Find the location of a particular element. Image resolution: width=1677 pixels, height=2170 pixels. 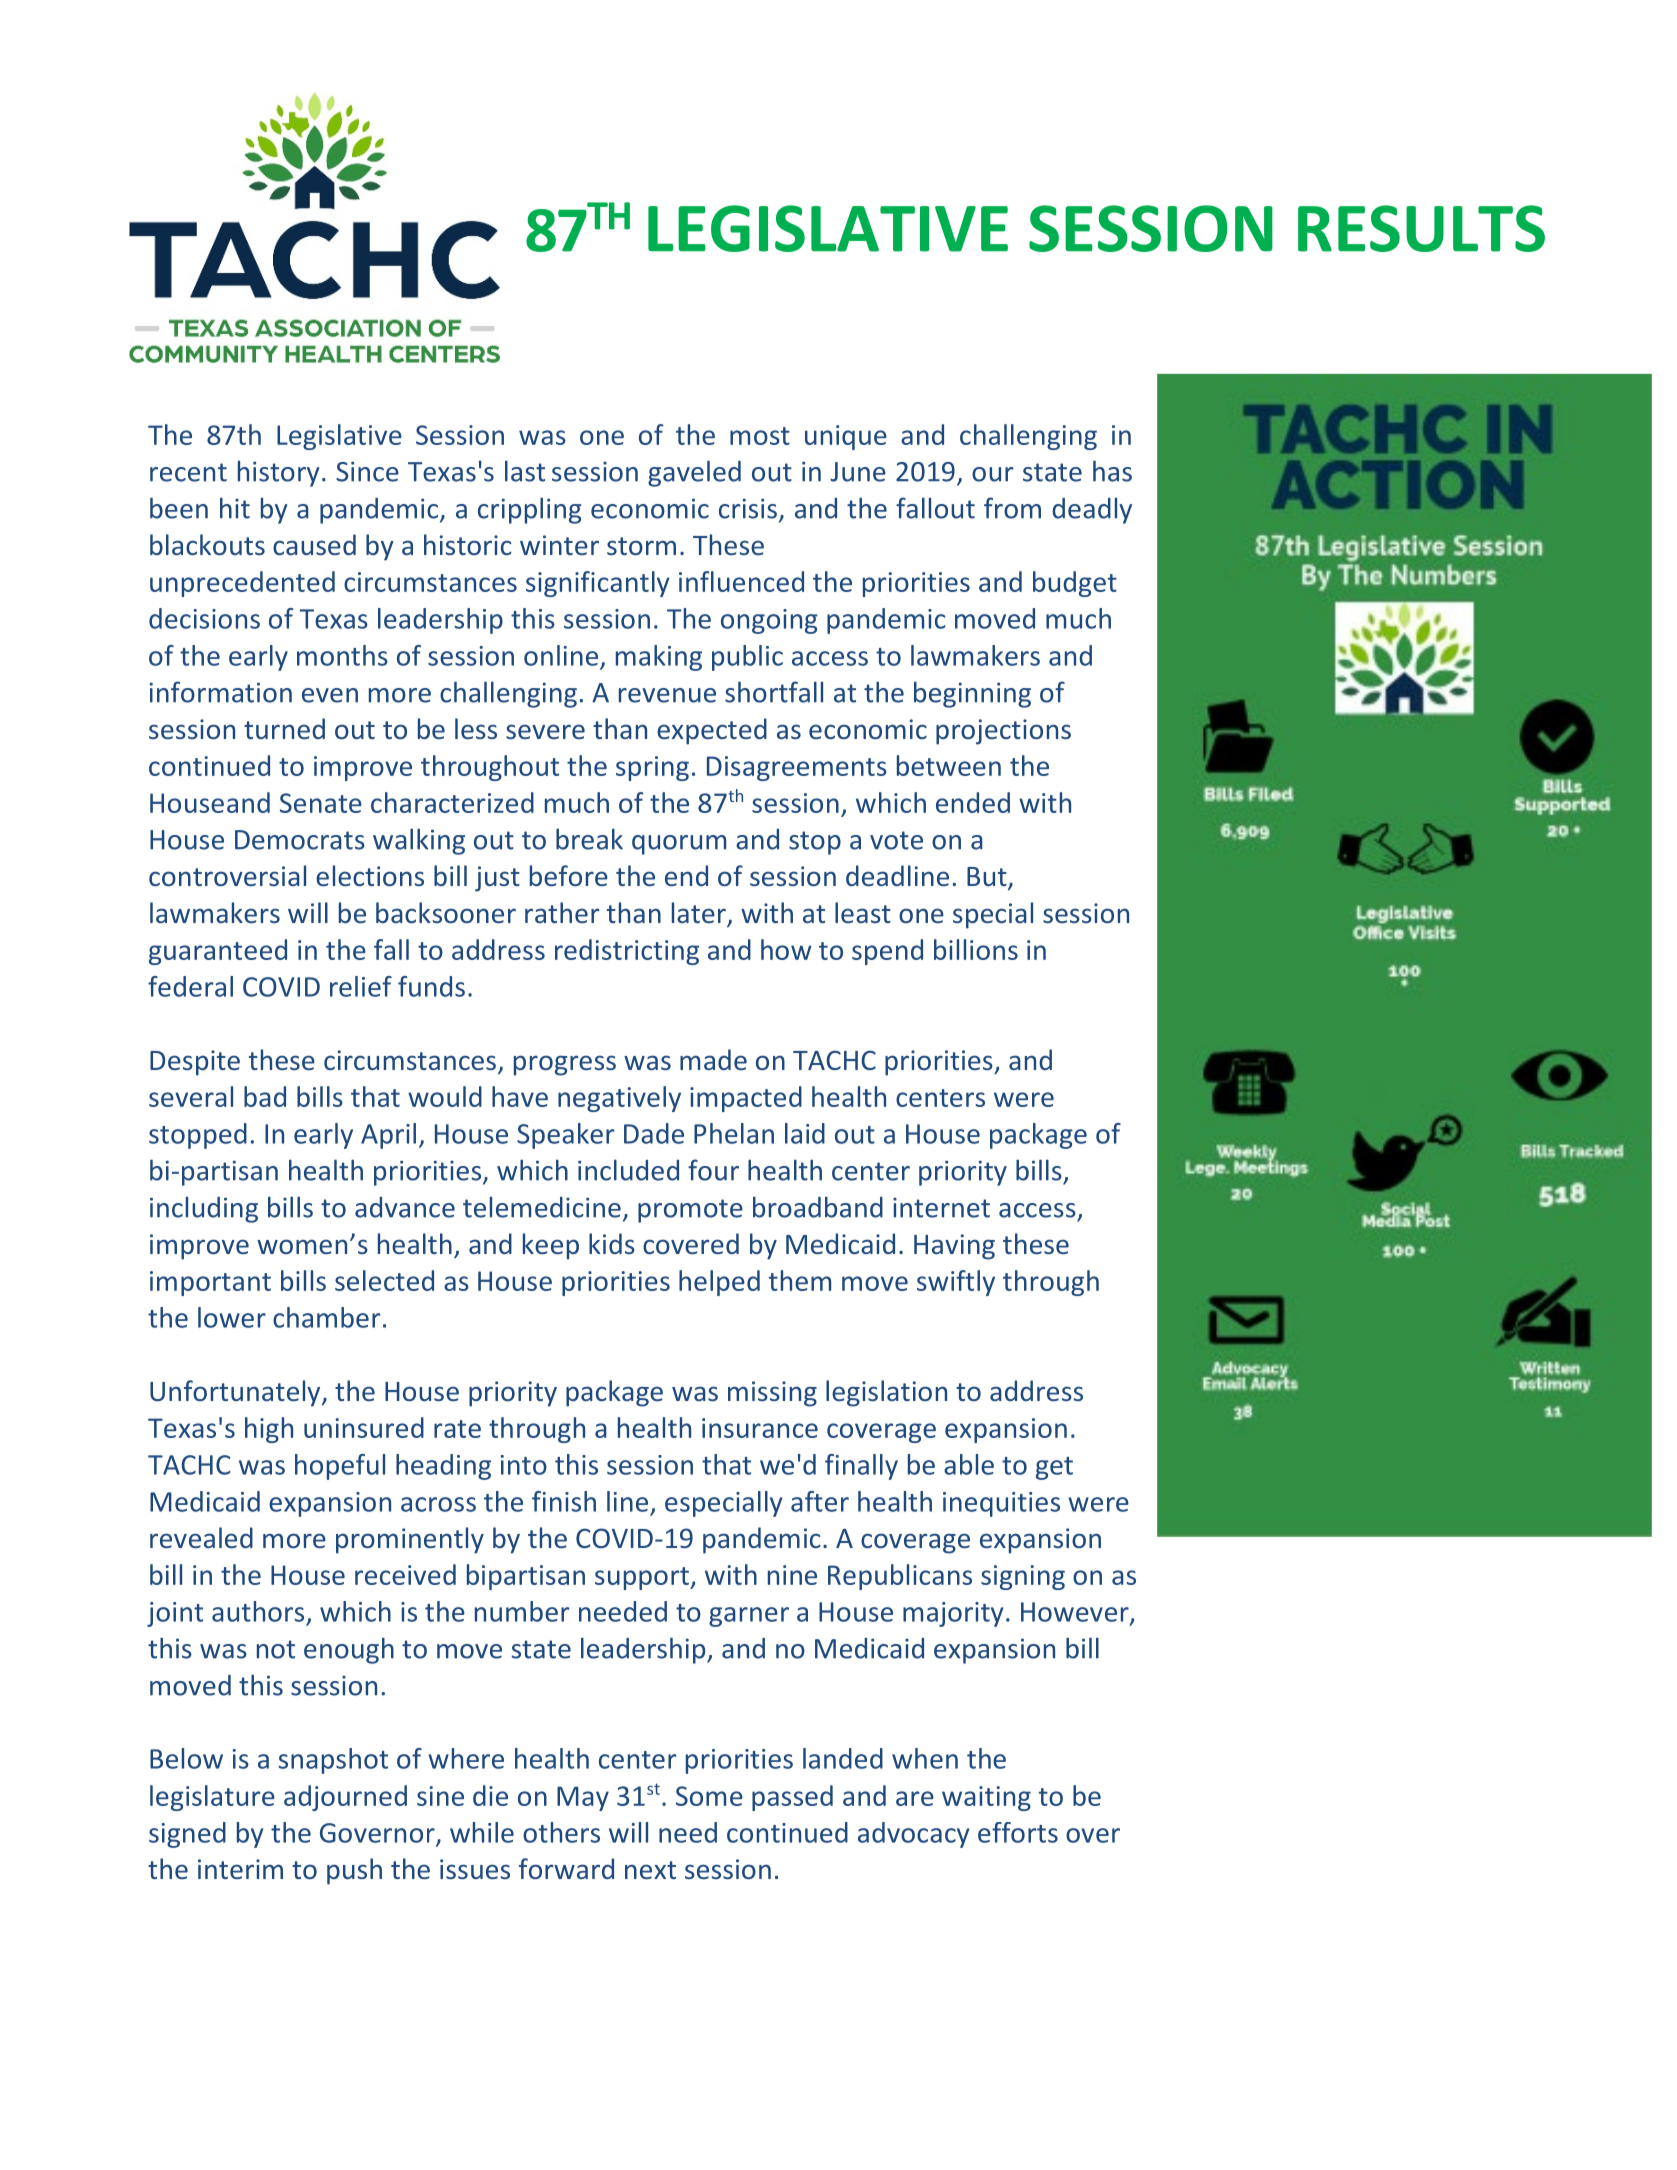

them is located at coordinates (800, 1280).
